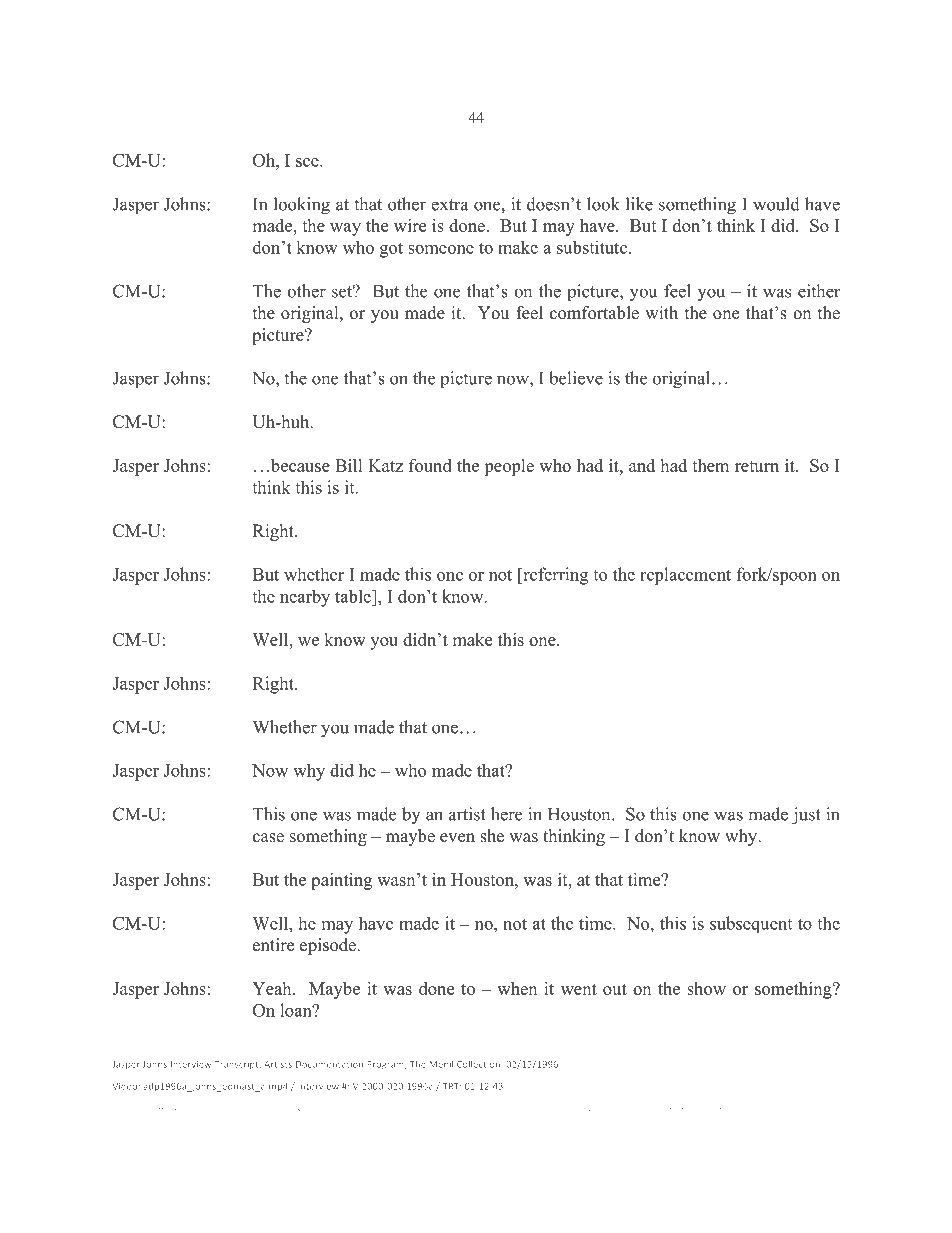  I want to click on episode, so click(329, 946).
